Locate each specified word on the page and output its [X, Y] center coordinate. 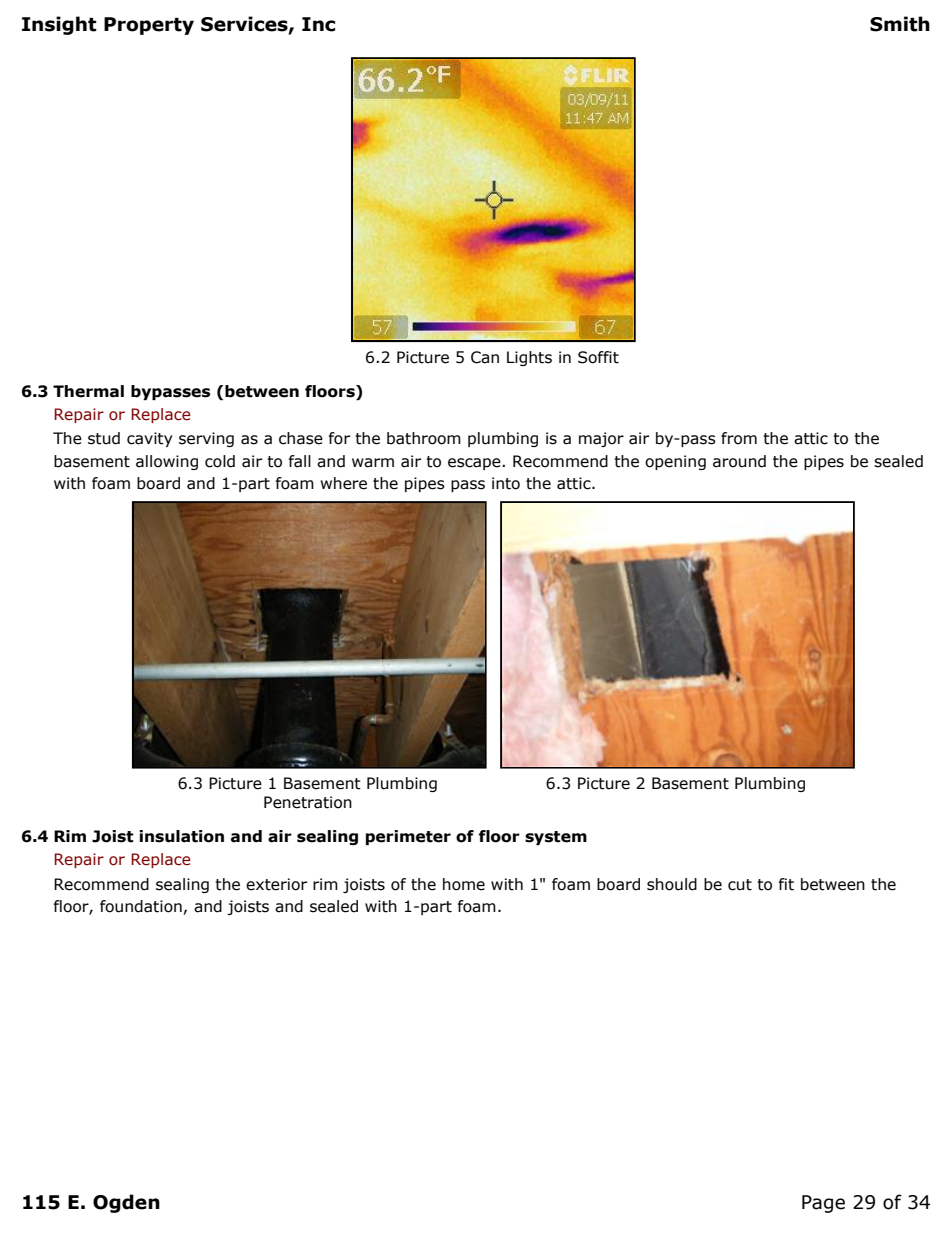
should [672, 884]
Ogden [126, 1203]
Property [149, 26]
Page [823, 1204]
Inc [318, 24]
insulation [181, 836]
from [739, 438]
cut [740, 885]
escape [475, 464]
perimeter [408, 837]
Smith [900, 24]
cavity [149, 439]
